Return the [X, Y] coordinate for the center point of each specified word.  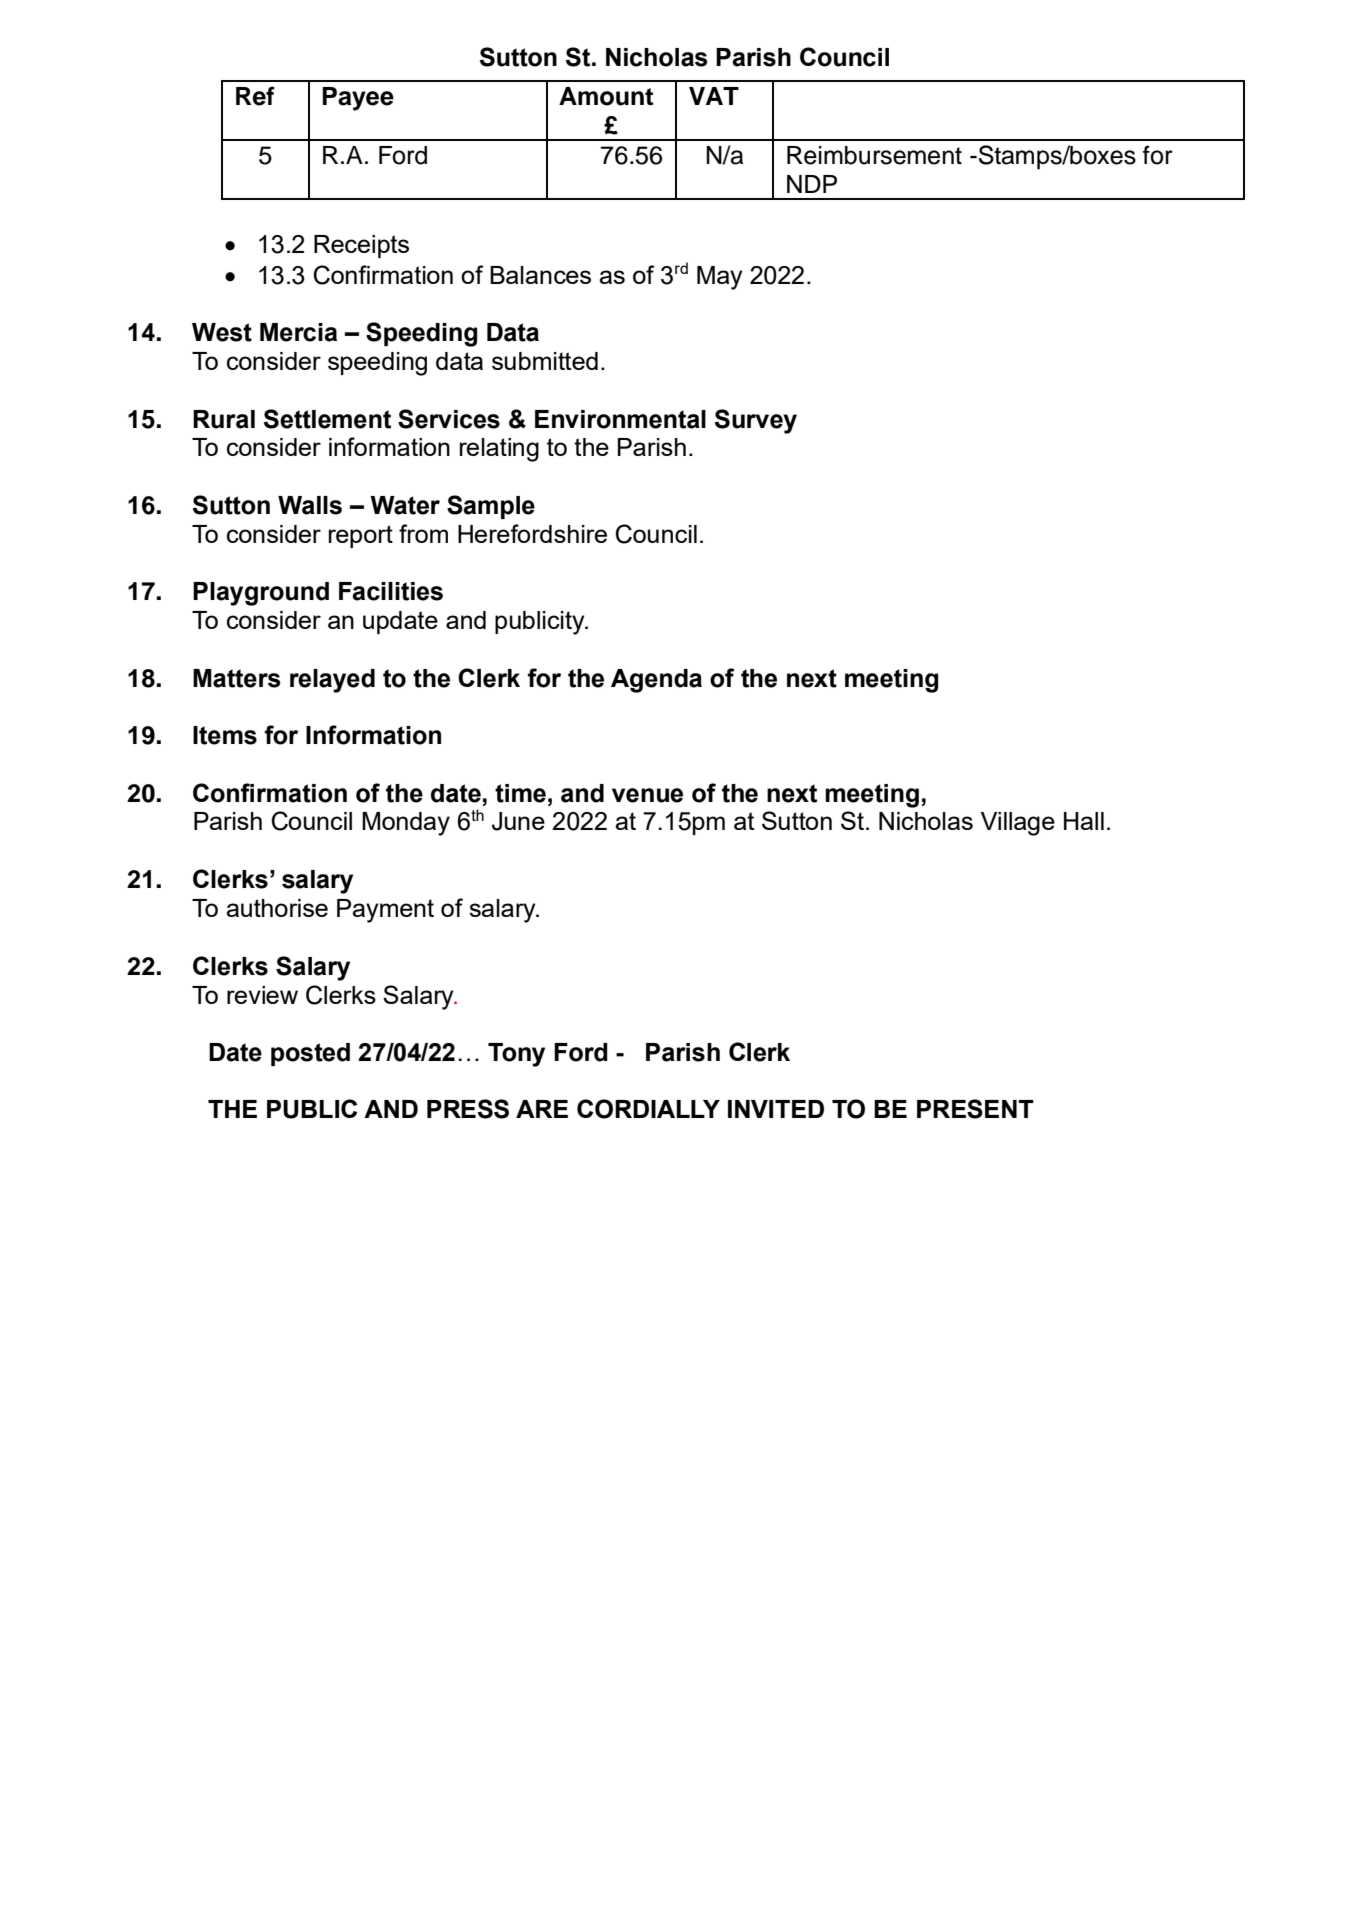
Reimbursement [874, 155]
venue [647, 795]
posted [310, 1054]
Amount [606, 96]
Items [225, 735]
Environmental [620, 419]
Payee [358, 99]
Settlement [327, 419]
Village [1018, 824]
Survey [756, 421]
